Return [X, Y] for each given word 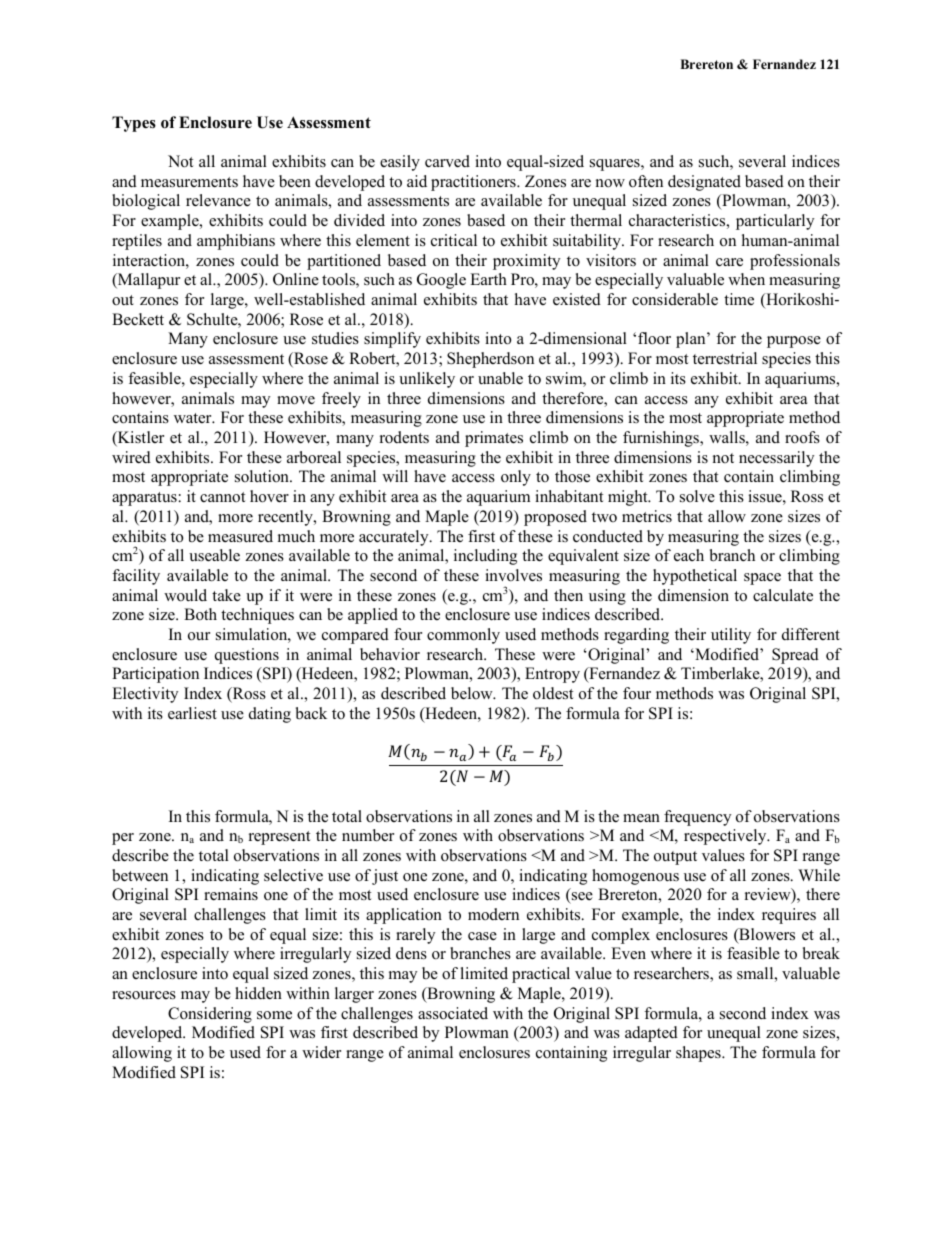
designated [704, 183]
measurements [189, 182]
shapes [699, 1054]
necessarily [776, 459]
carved [447, 161]
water [194, 418]
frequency [697, 818]
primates [494, 439]
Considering [210, 1015]
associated [453, 1013]
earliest [192, 713]
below [473, 693]
